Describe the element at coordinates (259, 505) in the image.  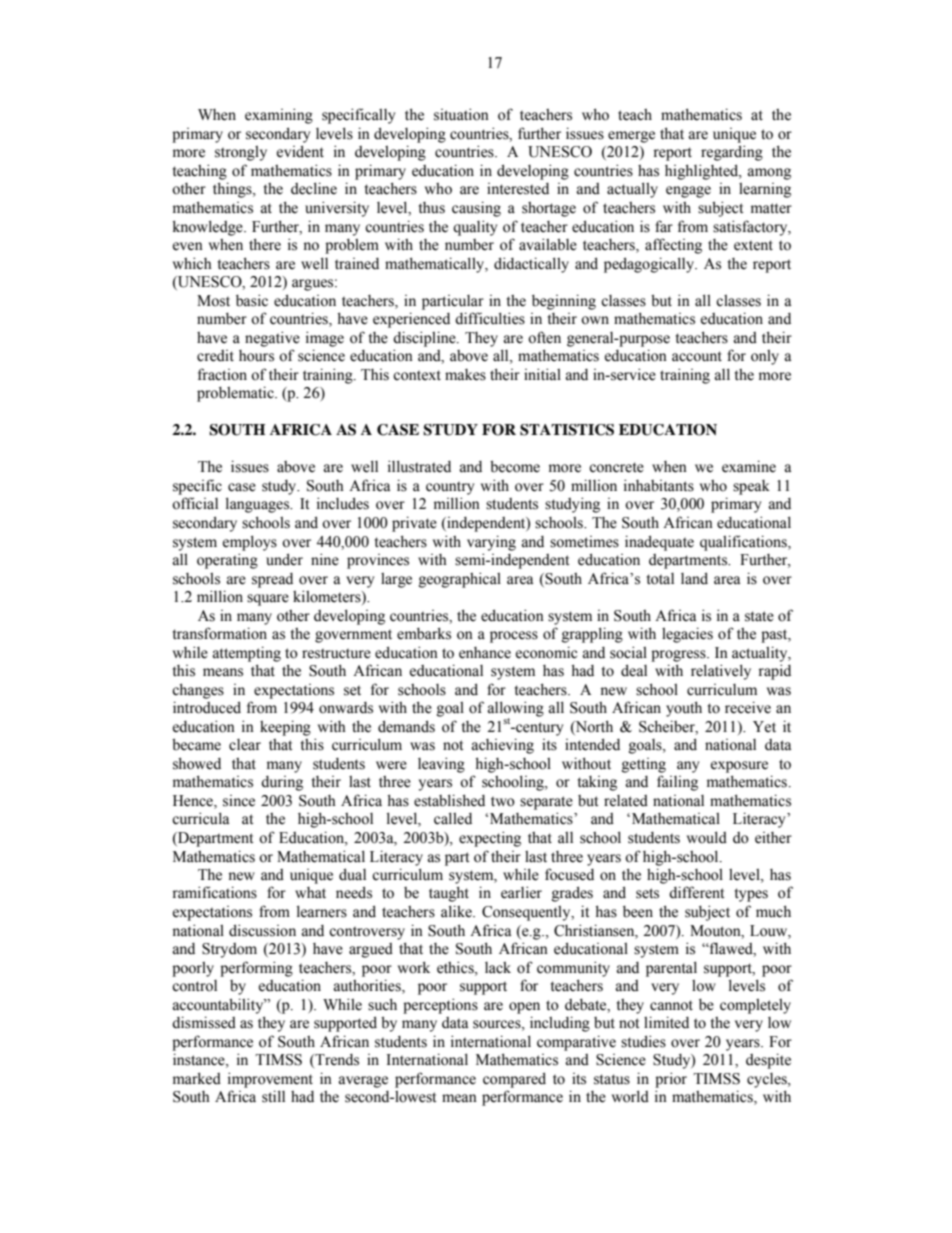
I see `languages` at that location.
